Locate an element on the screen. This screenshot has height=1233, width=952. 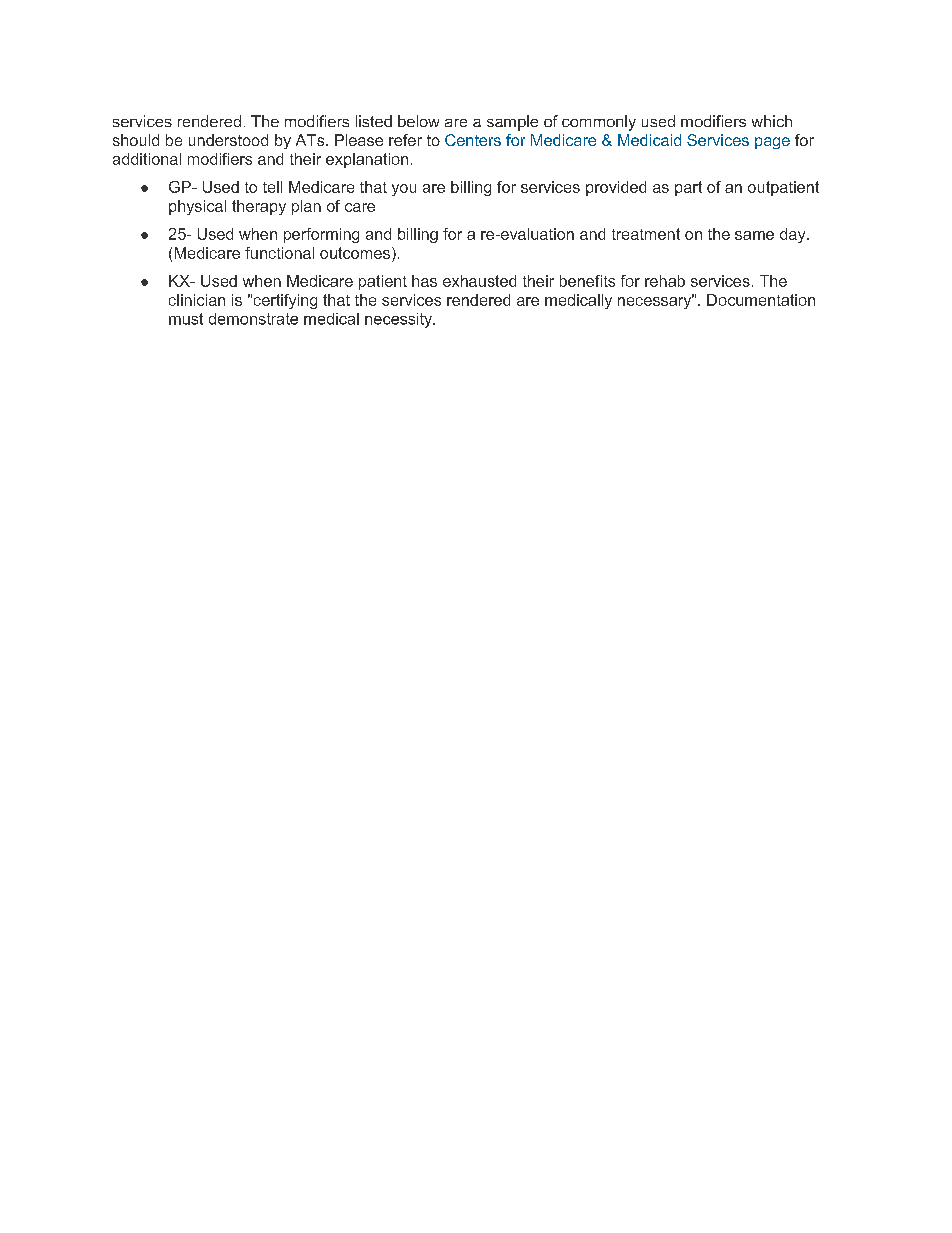
same is located at coordinates (754, 235).
